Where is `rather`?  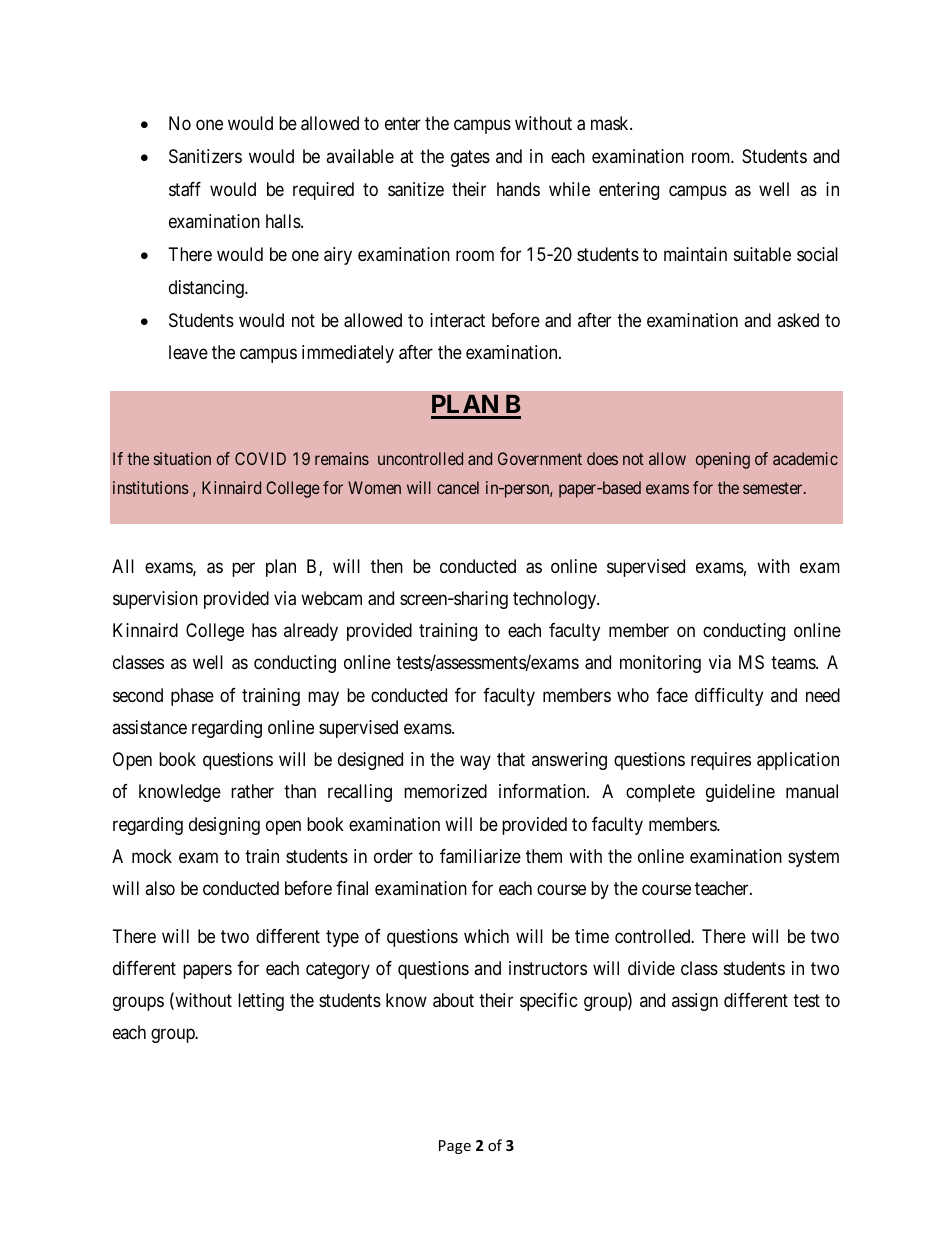 rather is located at coordinates (252, 791).
